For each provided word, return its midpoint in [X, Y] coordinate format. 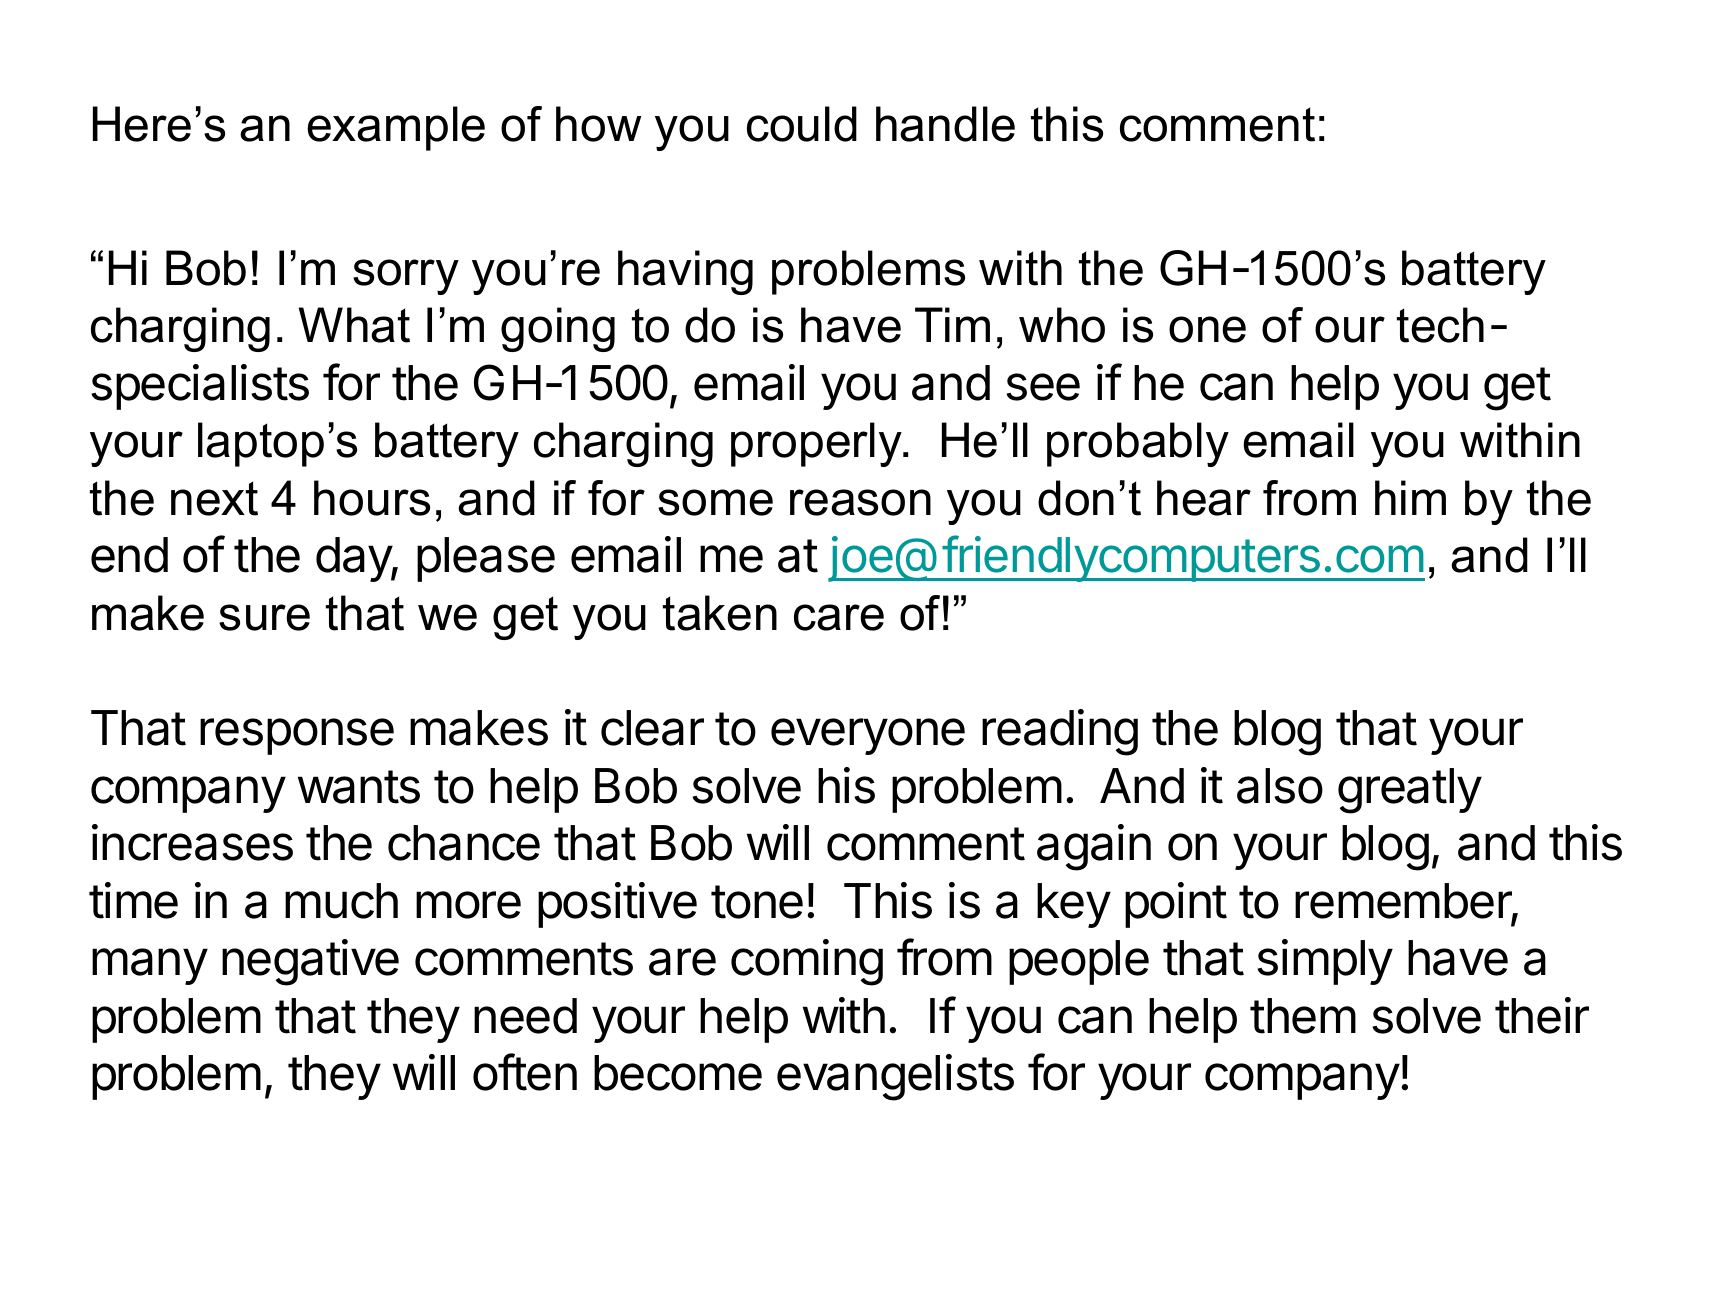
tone [757, 902]
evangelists [895, 1077]
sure [264, 617]
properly [818, 444]
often [525, 1072]
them [1303, 1016]
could [802, 124]
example [396, 128]
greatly [1410, 791]
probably [1138, 444]
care [839, 617]
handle [945, 124]
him [1410, 497]
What [354, 325]
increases [192, 842]
